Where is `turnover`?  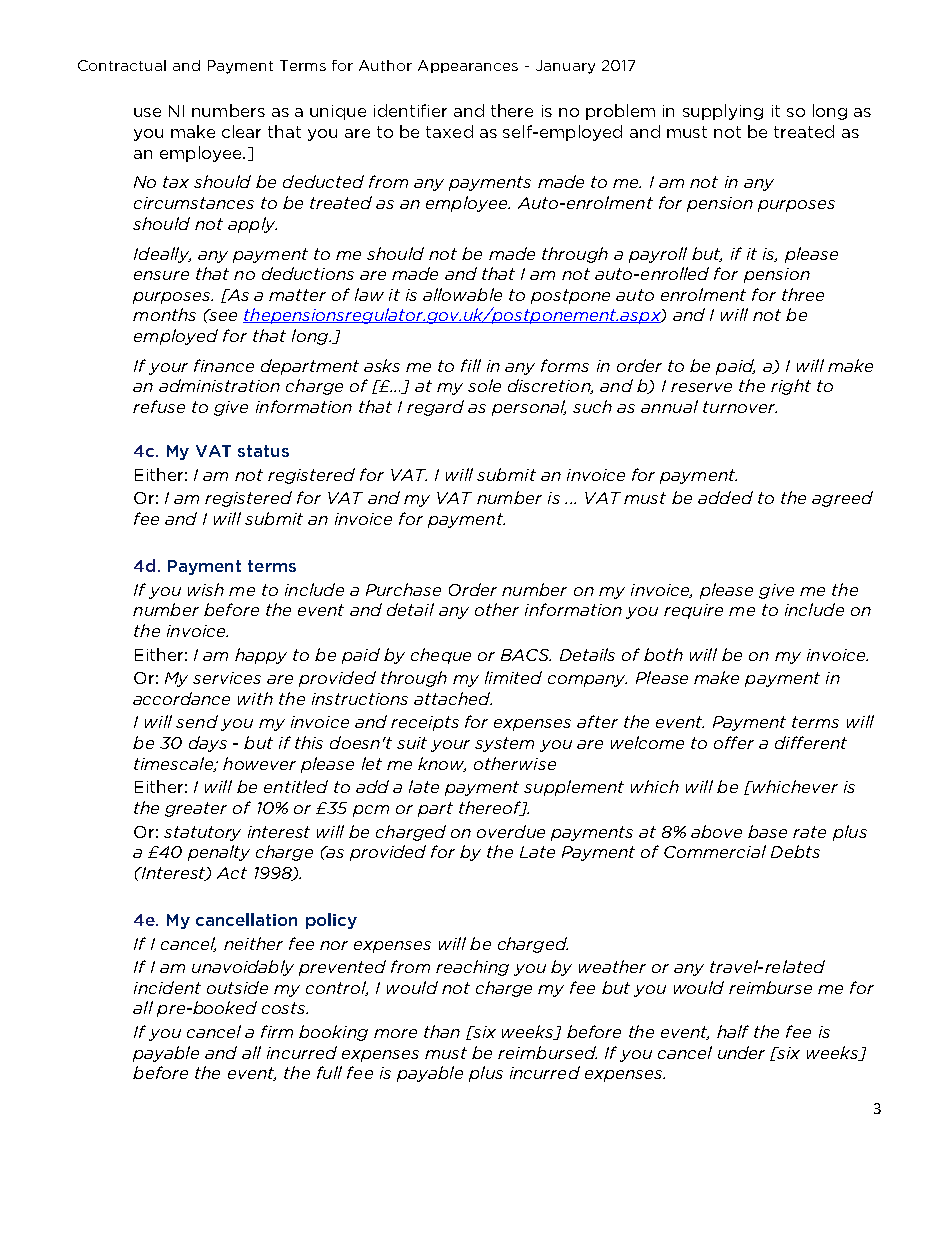 turnover is located at coordinates (740, 407).
